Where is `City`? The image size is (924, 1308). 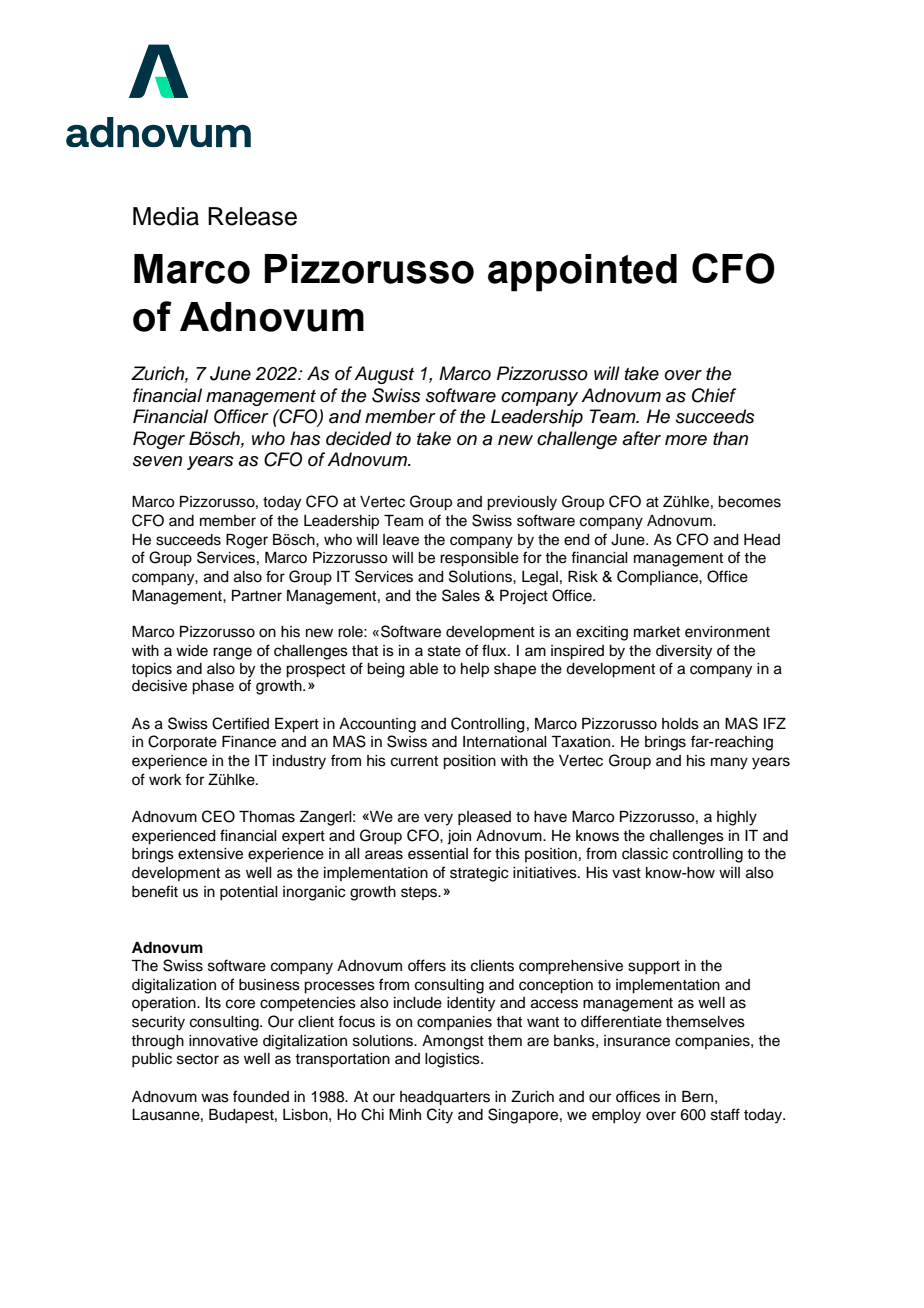 City is located at coordinates (440, 1116).
